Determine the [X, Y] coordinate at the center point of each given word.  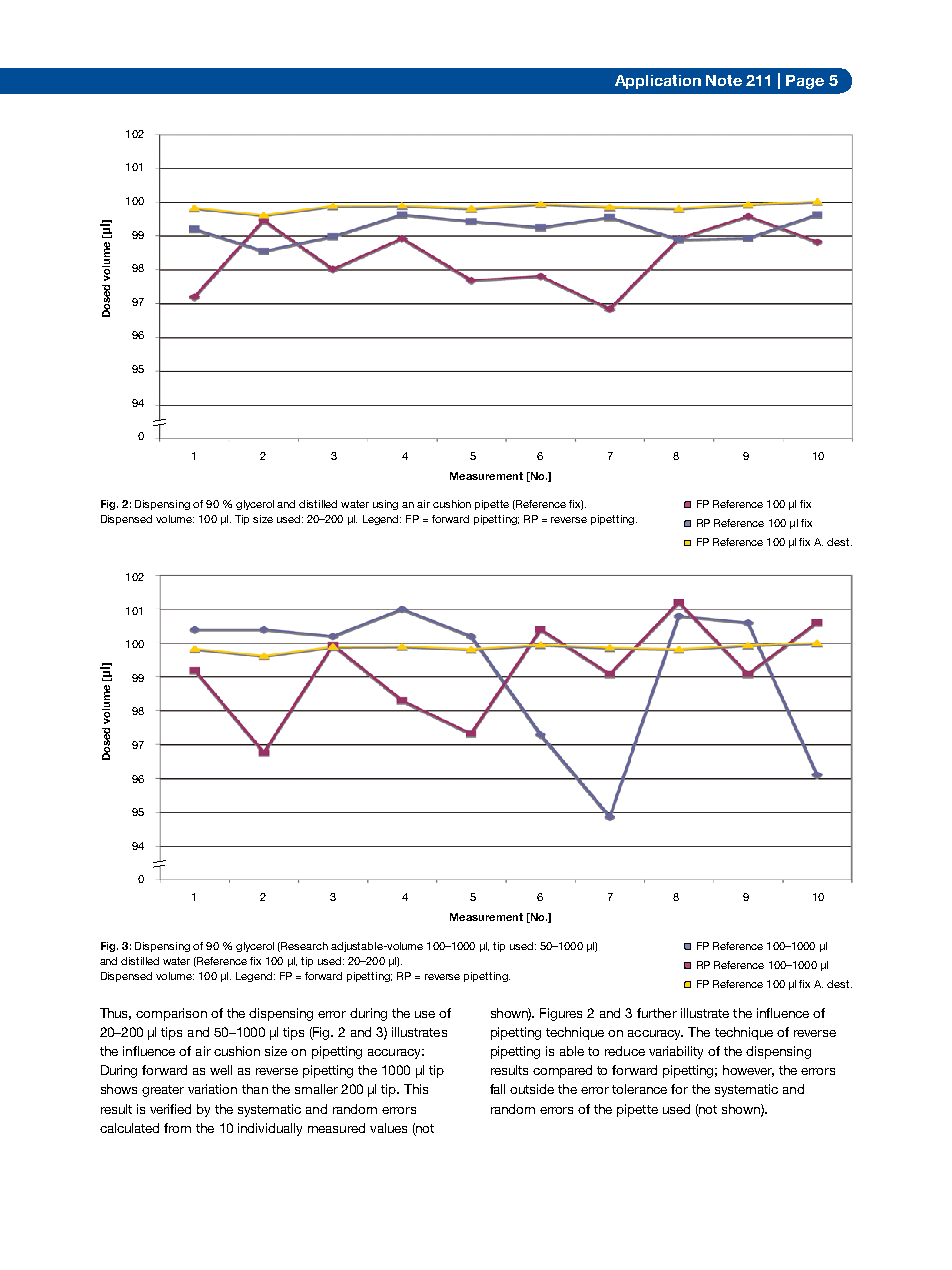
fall [497, 1089]
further [657, 1013]
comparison [171, 1014]
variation [212, 1089]
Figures [561, 1014]
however [748, 1071]
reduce [625, 1051]
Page [805, 82]
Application [658, 82]
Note [724, 80]
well [221, 1070]
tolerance [639, 1089]
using [385, 505]
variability [676, 1052]
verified [170, 1109]
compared [562, 1071]
